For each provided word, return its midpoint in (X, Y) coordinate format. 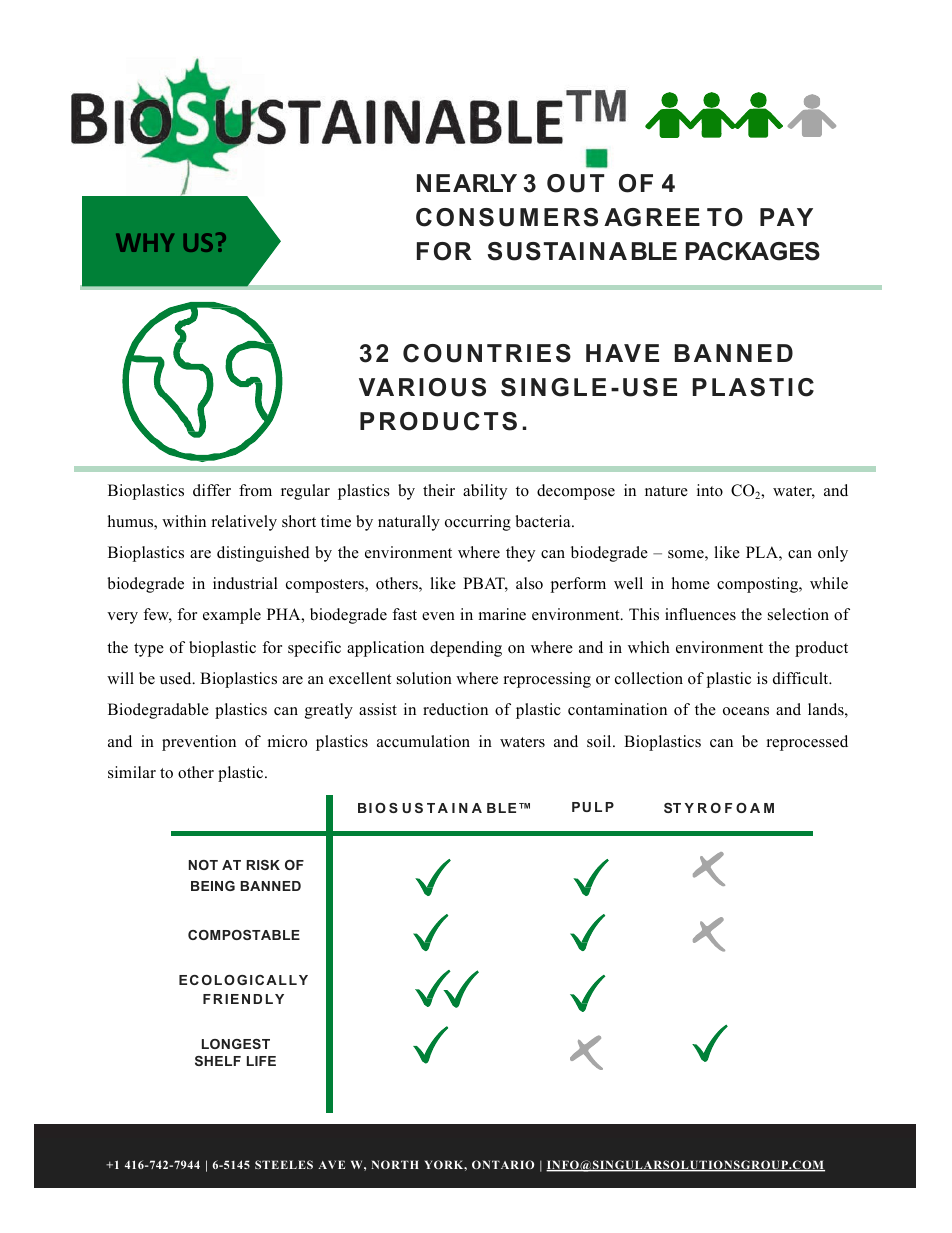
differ (212, 490)
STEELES (284, 1164)
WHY (145, 243)
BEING (213, 886)
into (710, 490)
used (177, 678)
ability (485, 492)
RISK (263, 865)
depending (466, 649)
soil (600, 741)
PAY (786, 217)
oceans (746, 711)
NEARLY (467, 183)
